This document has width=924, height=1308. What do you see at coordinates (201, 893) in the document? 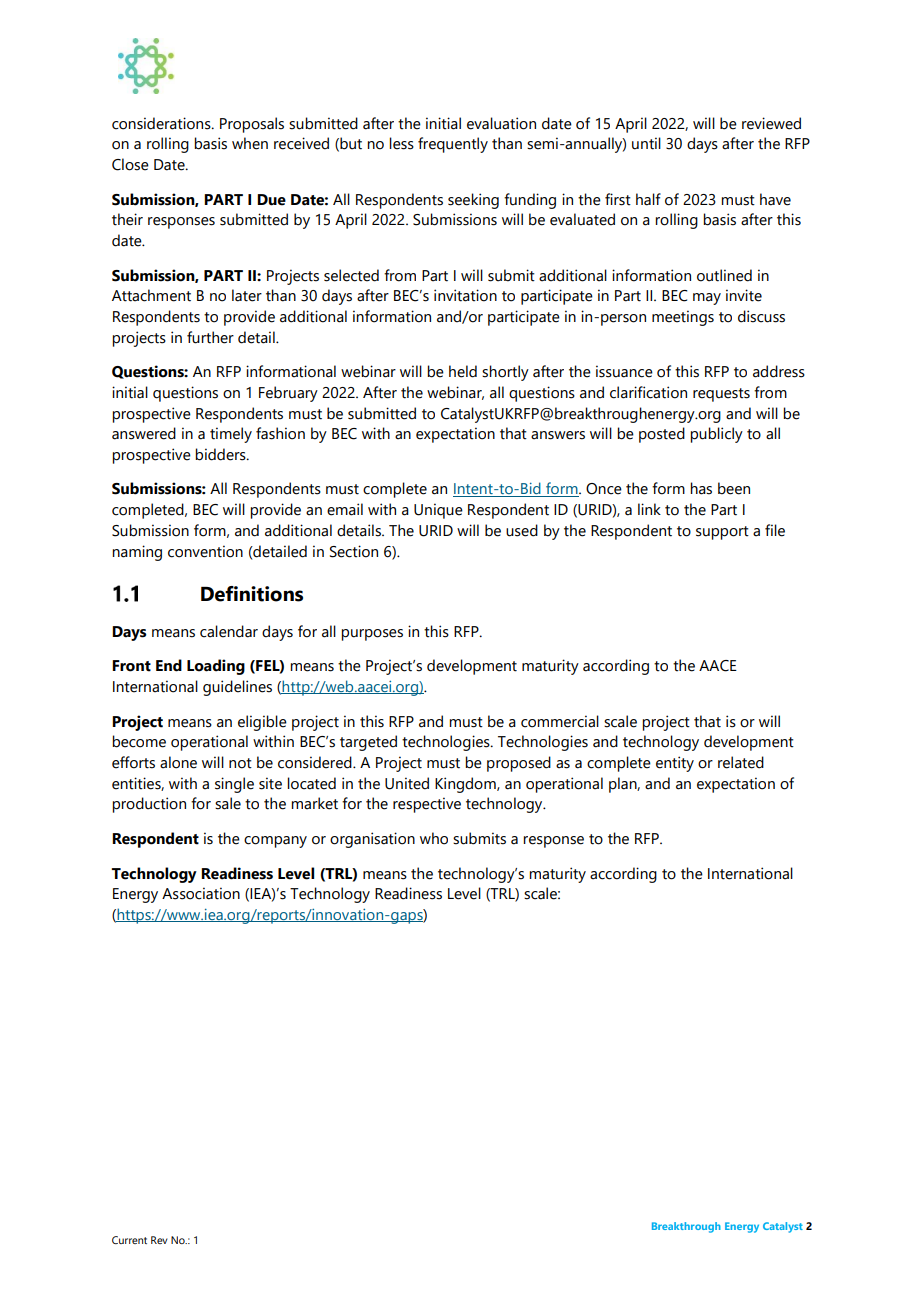
I see `Association` at bounding box center [201, 893].
